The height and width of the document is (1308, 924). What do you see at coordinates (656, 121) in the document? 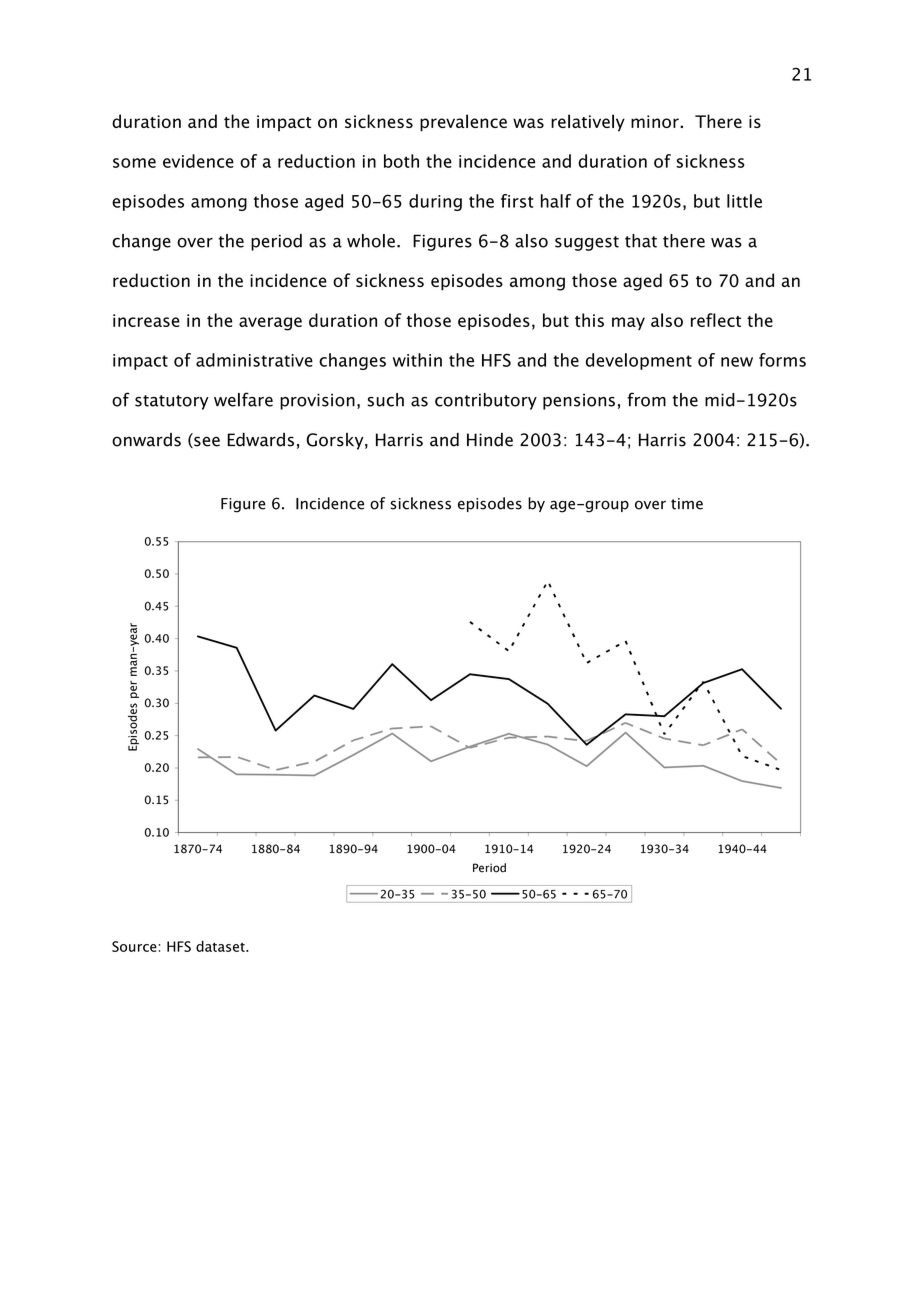
I see `minor` at bounding box center [656, 121].
